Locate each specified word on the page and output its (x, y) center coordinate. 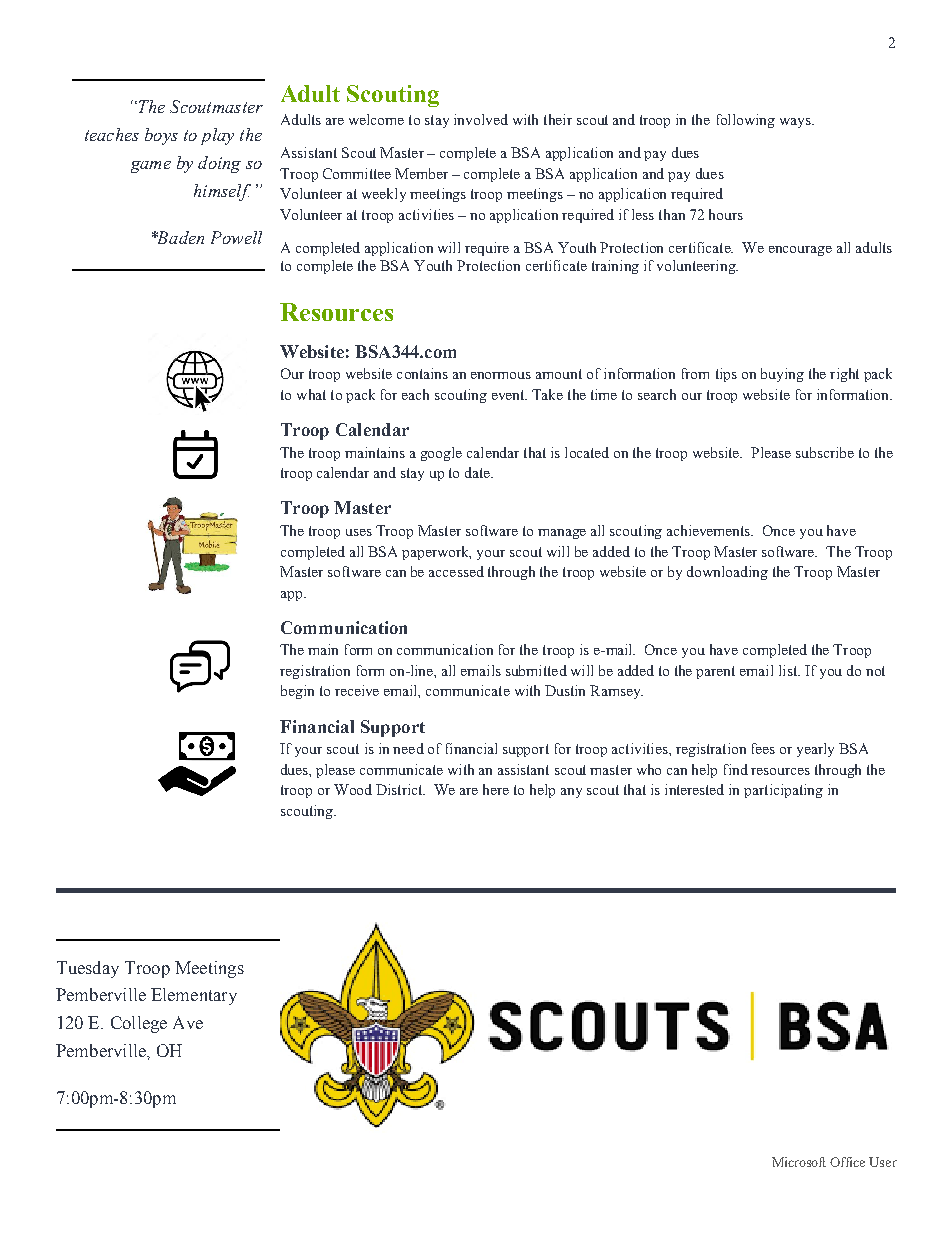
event (509, 395)
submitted (536, 670)
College (139, 1024)
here (496, 789)
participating (783, 791)
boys (161, 136)
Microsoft (799, 1162)
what (311, 394)
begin (297, 692)
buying (782, 375)
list (789, 670)
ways (796, 123)
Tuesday (88, 969)
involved (481, 119)
